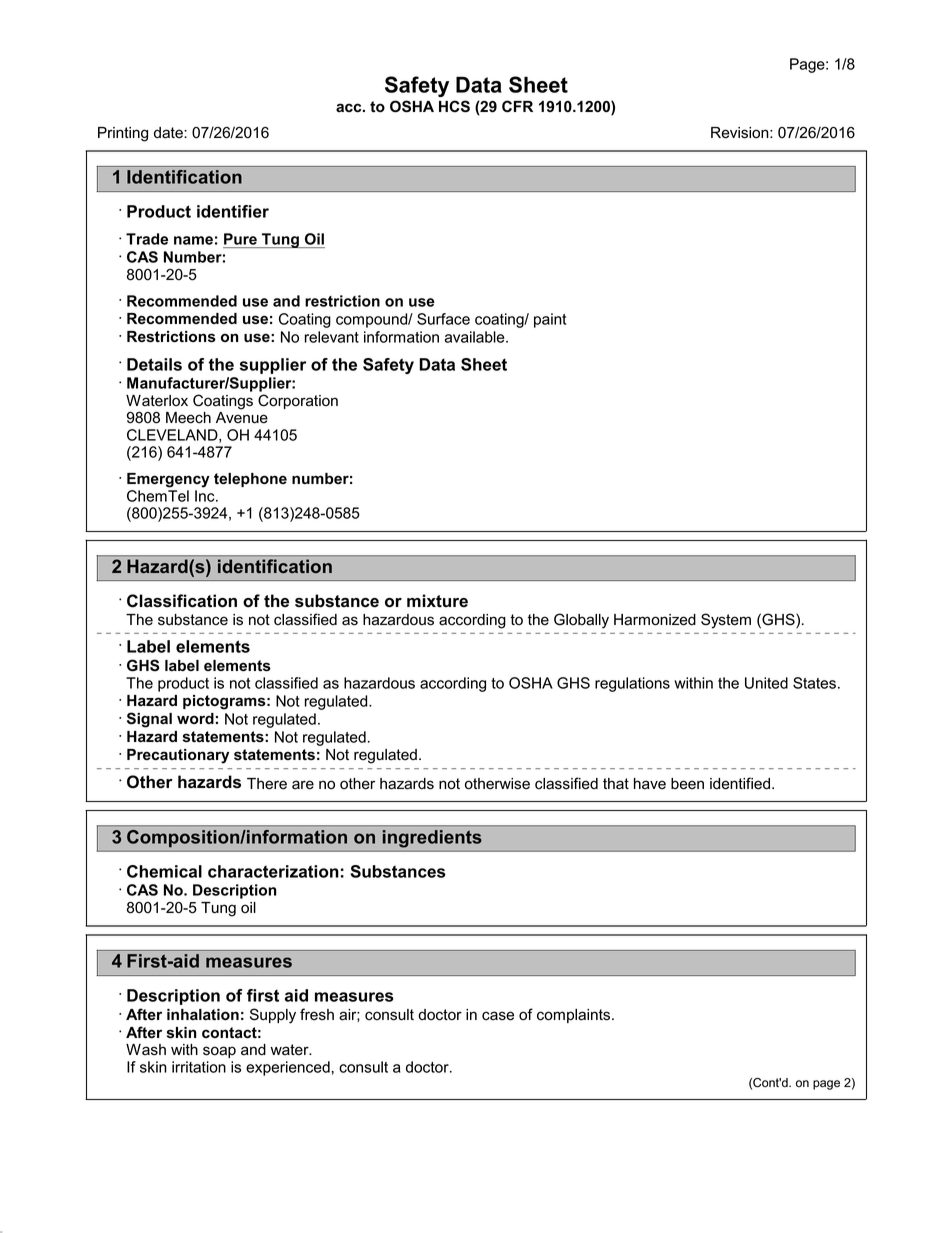 The image size is (952, 1233). What do you see at coordinates (219, 1052) in the screenshot?
I see `soap` at bounding box center [219, 1052].
